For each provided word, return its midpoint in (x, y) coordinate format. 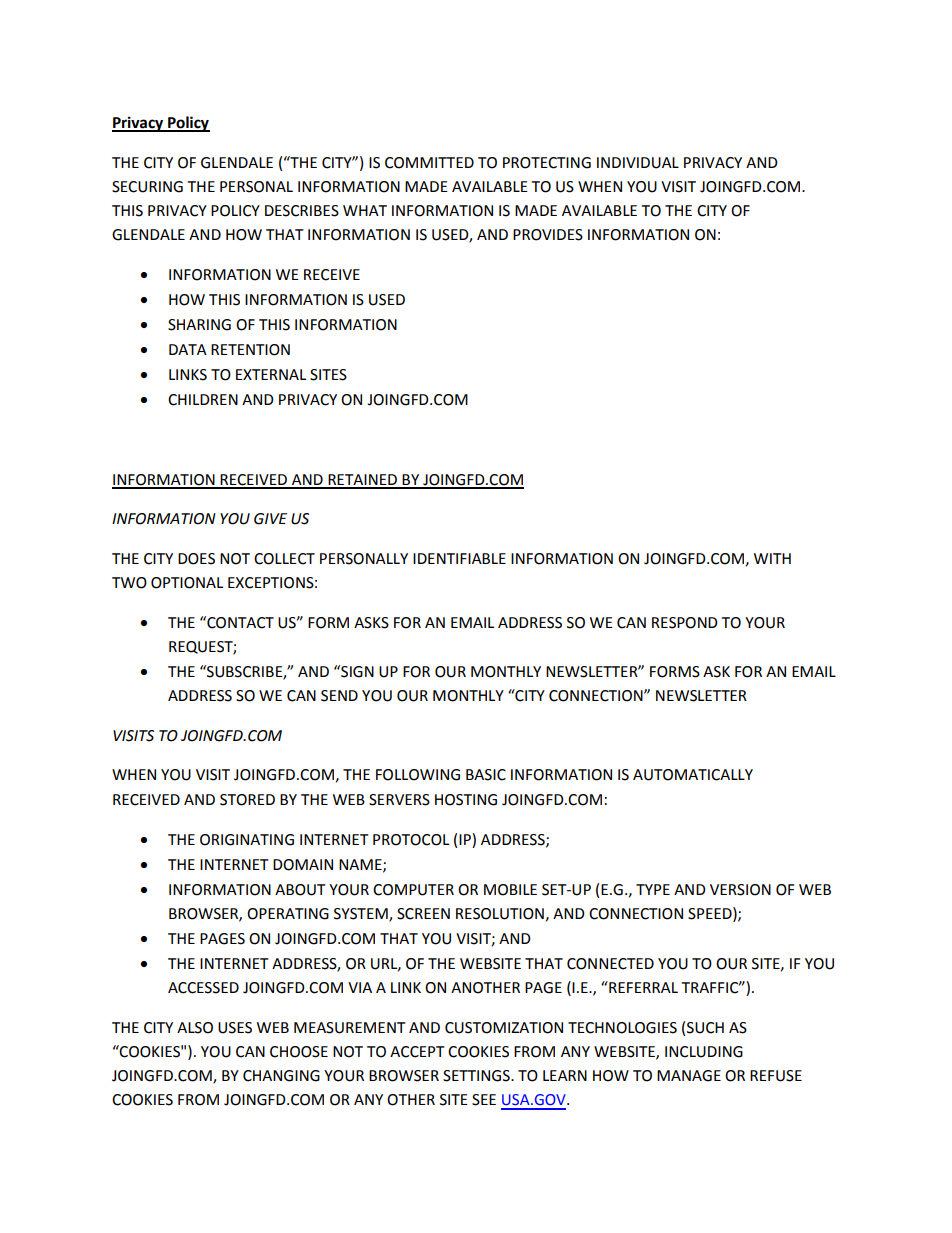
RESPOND (685, 623)
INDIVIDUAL (638, 163)
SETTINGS (477, 1076)
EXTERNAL (271, 374)
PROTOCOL (411, 840)
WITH (772, 558)
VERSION (740, 890)
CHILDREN (203, 400)
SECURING (147, 187)
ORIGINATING (247, 840)
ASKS (371, 623)
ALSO (195, 1028)
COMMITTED (429, 163)
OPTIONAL (187, 583)
